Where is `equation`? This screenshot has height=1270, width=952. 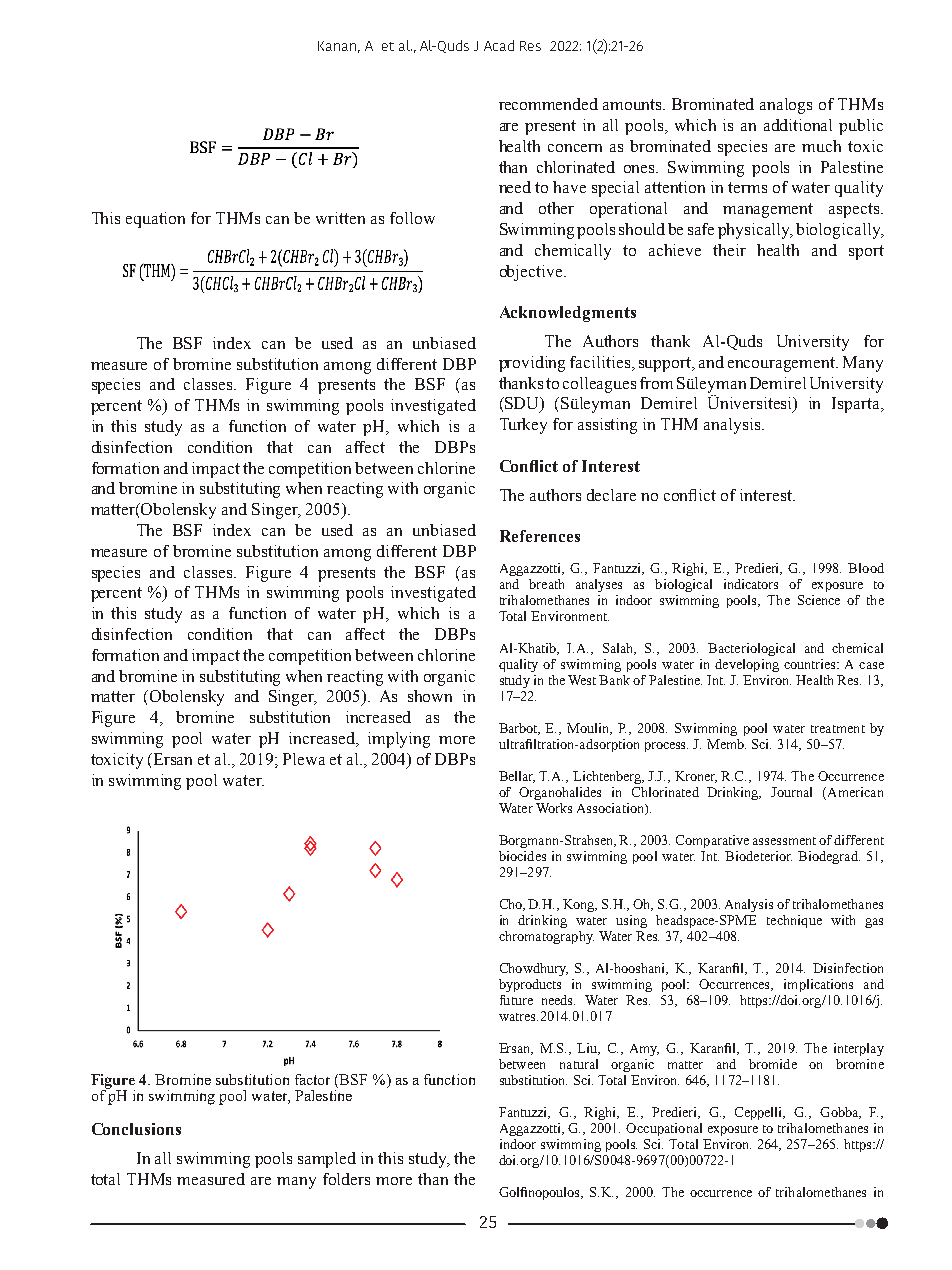
equation is located at coordinates (155, 220).
